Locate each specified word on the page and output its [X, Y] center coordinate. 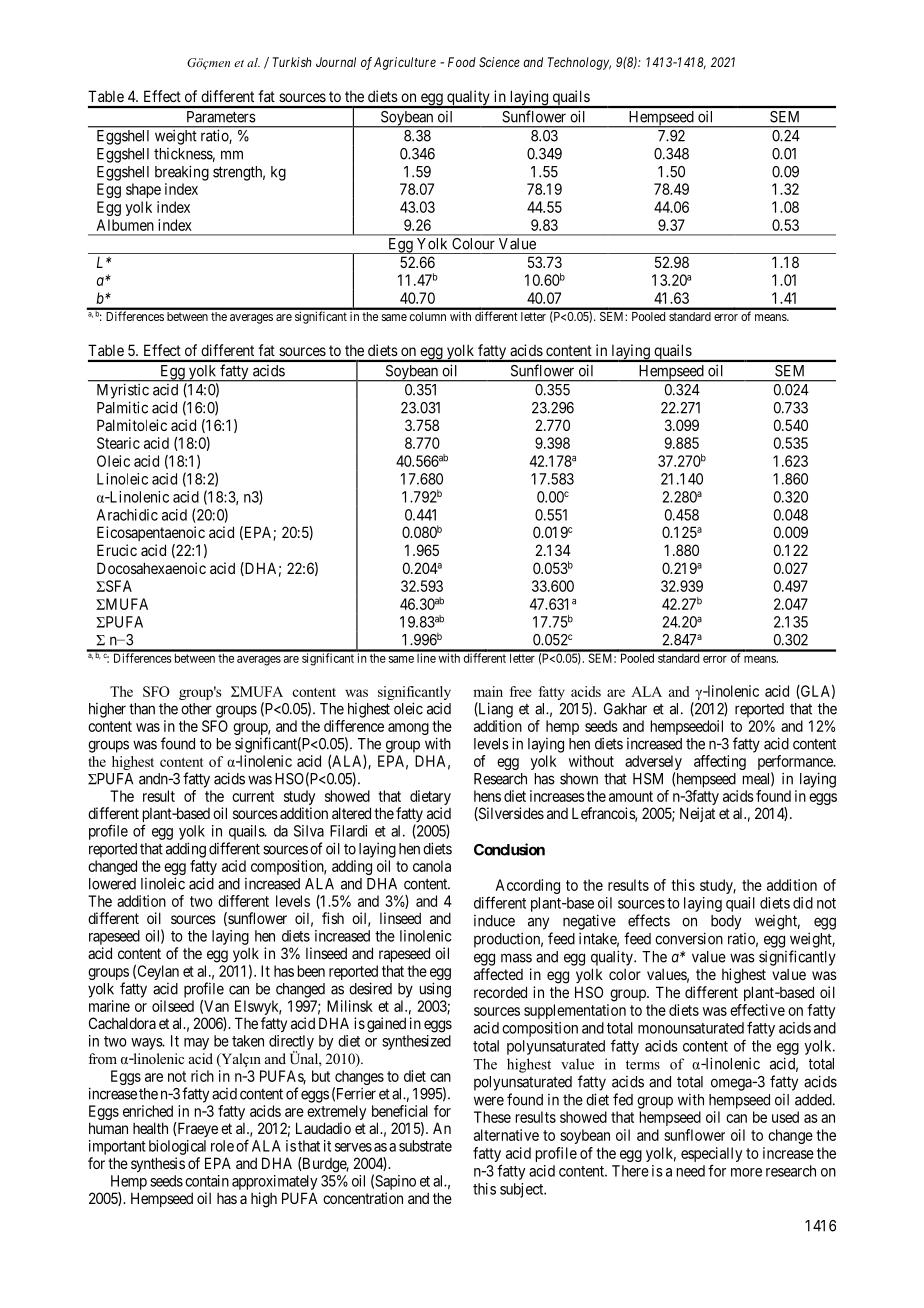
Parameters [221, 117]
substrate [425, 1146]
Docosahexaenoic [151, 568]
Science [499, 62]
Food [462, 62]
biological [177, 1147]
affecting [720, 762]
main [488, 691]
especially [711, 1154]
